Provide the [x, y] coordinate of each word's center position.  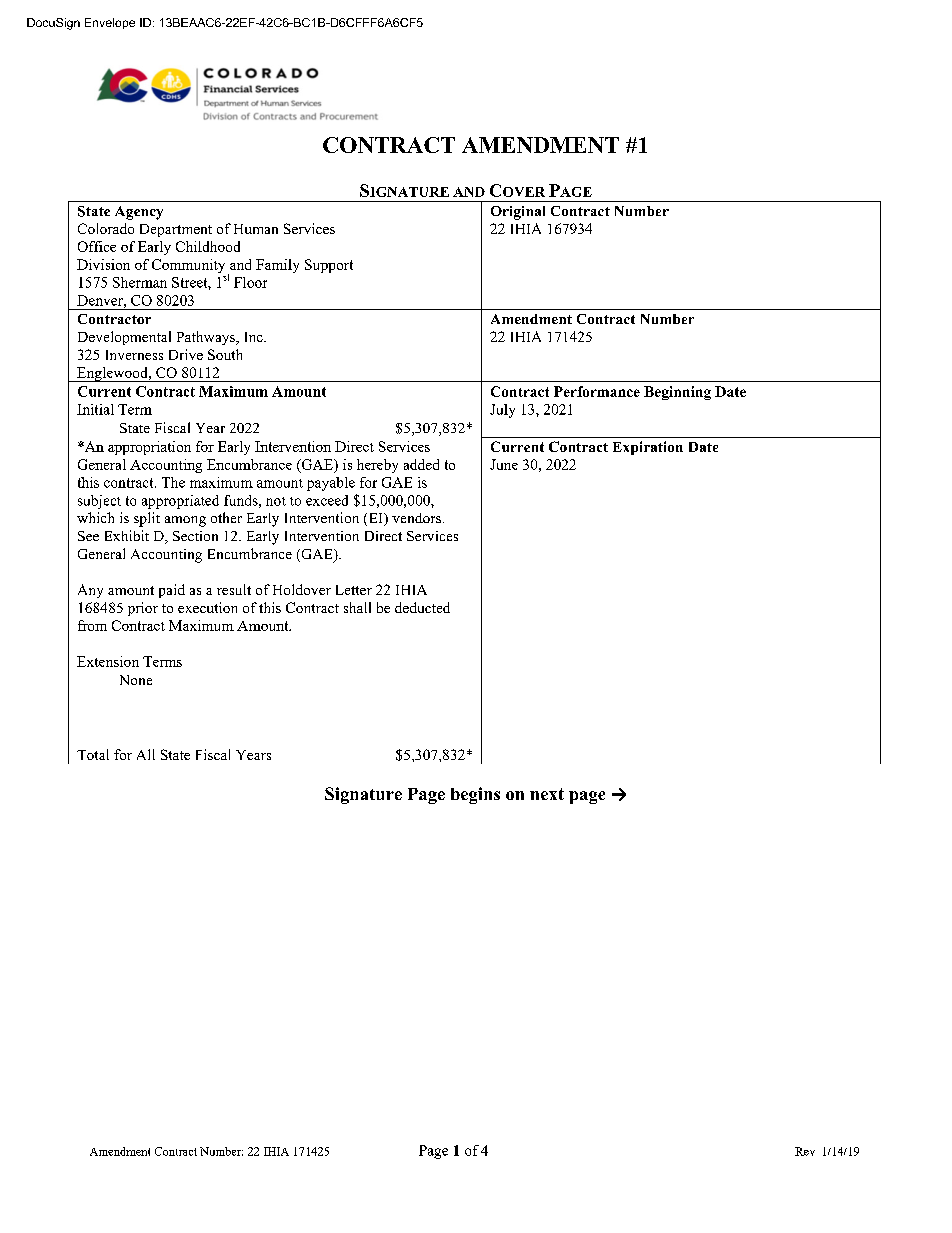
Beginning [677, 393]
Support [329, 266]
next [547, 794]
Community [188, 266]
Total [93, 754]
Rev [805, 1151]
